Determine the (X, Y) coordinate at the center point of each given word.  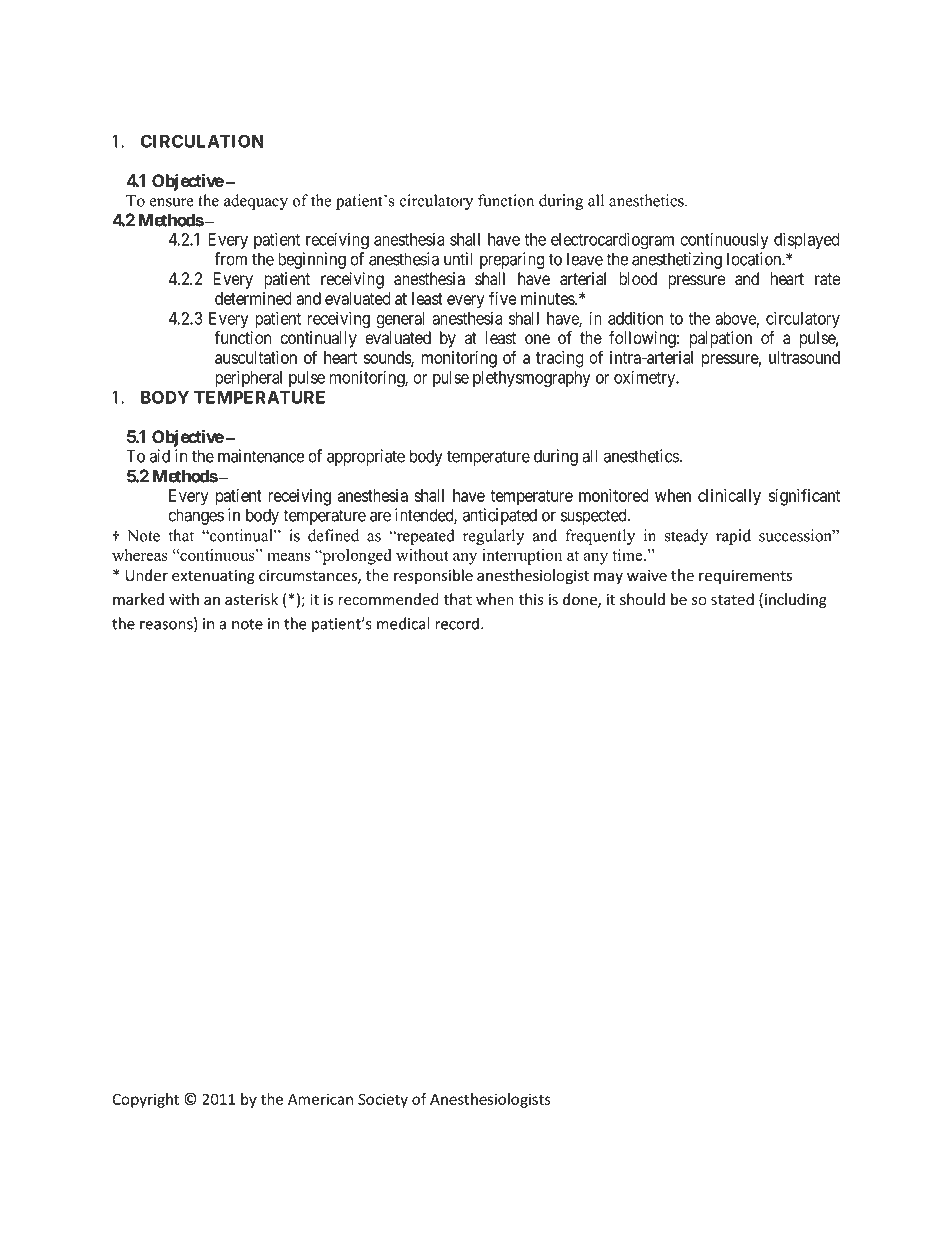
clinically (729, 497)
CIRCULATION (202, 141)
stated (732, 599)
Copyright (145, 1100)
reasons (167, 626)
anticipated (500, 516)
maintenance (261, 456)
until (458, 259)
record (457, 623)
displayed (807, 240)
